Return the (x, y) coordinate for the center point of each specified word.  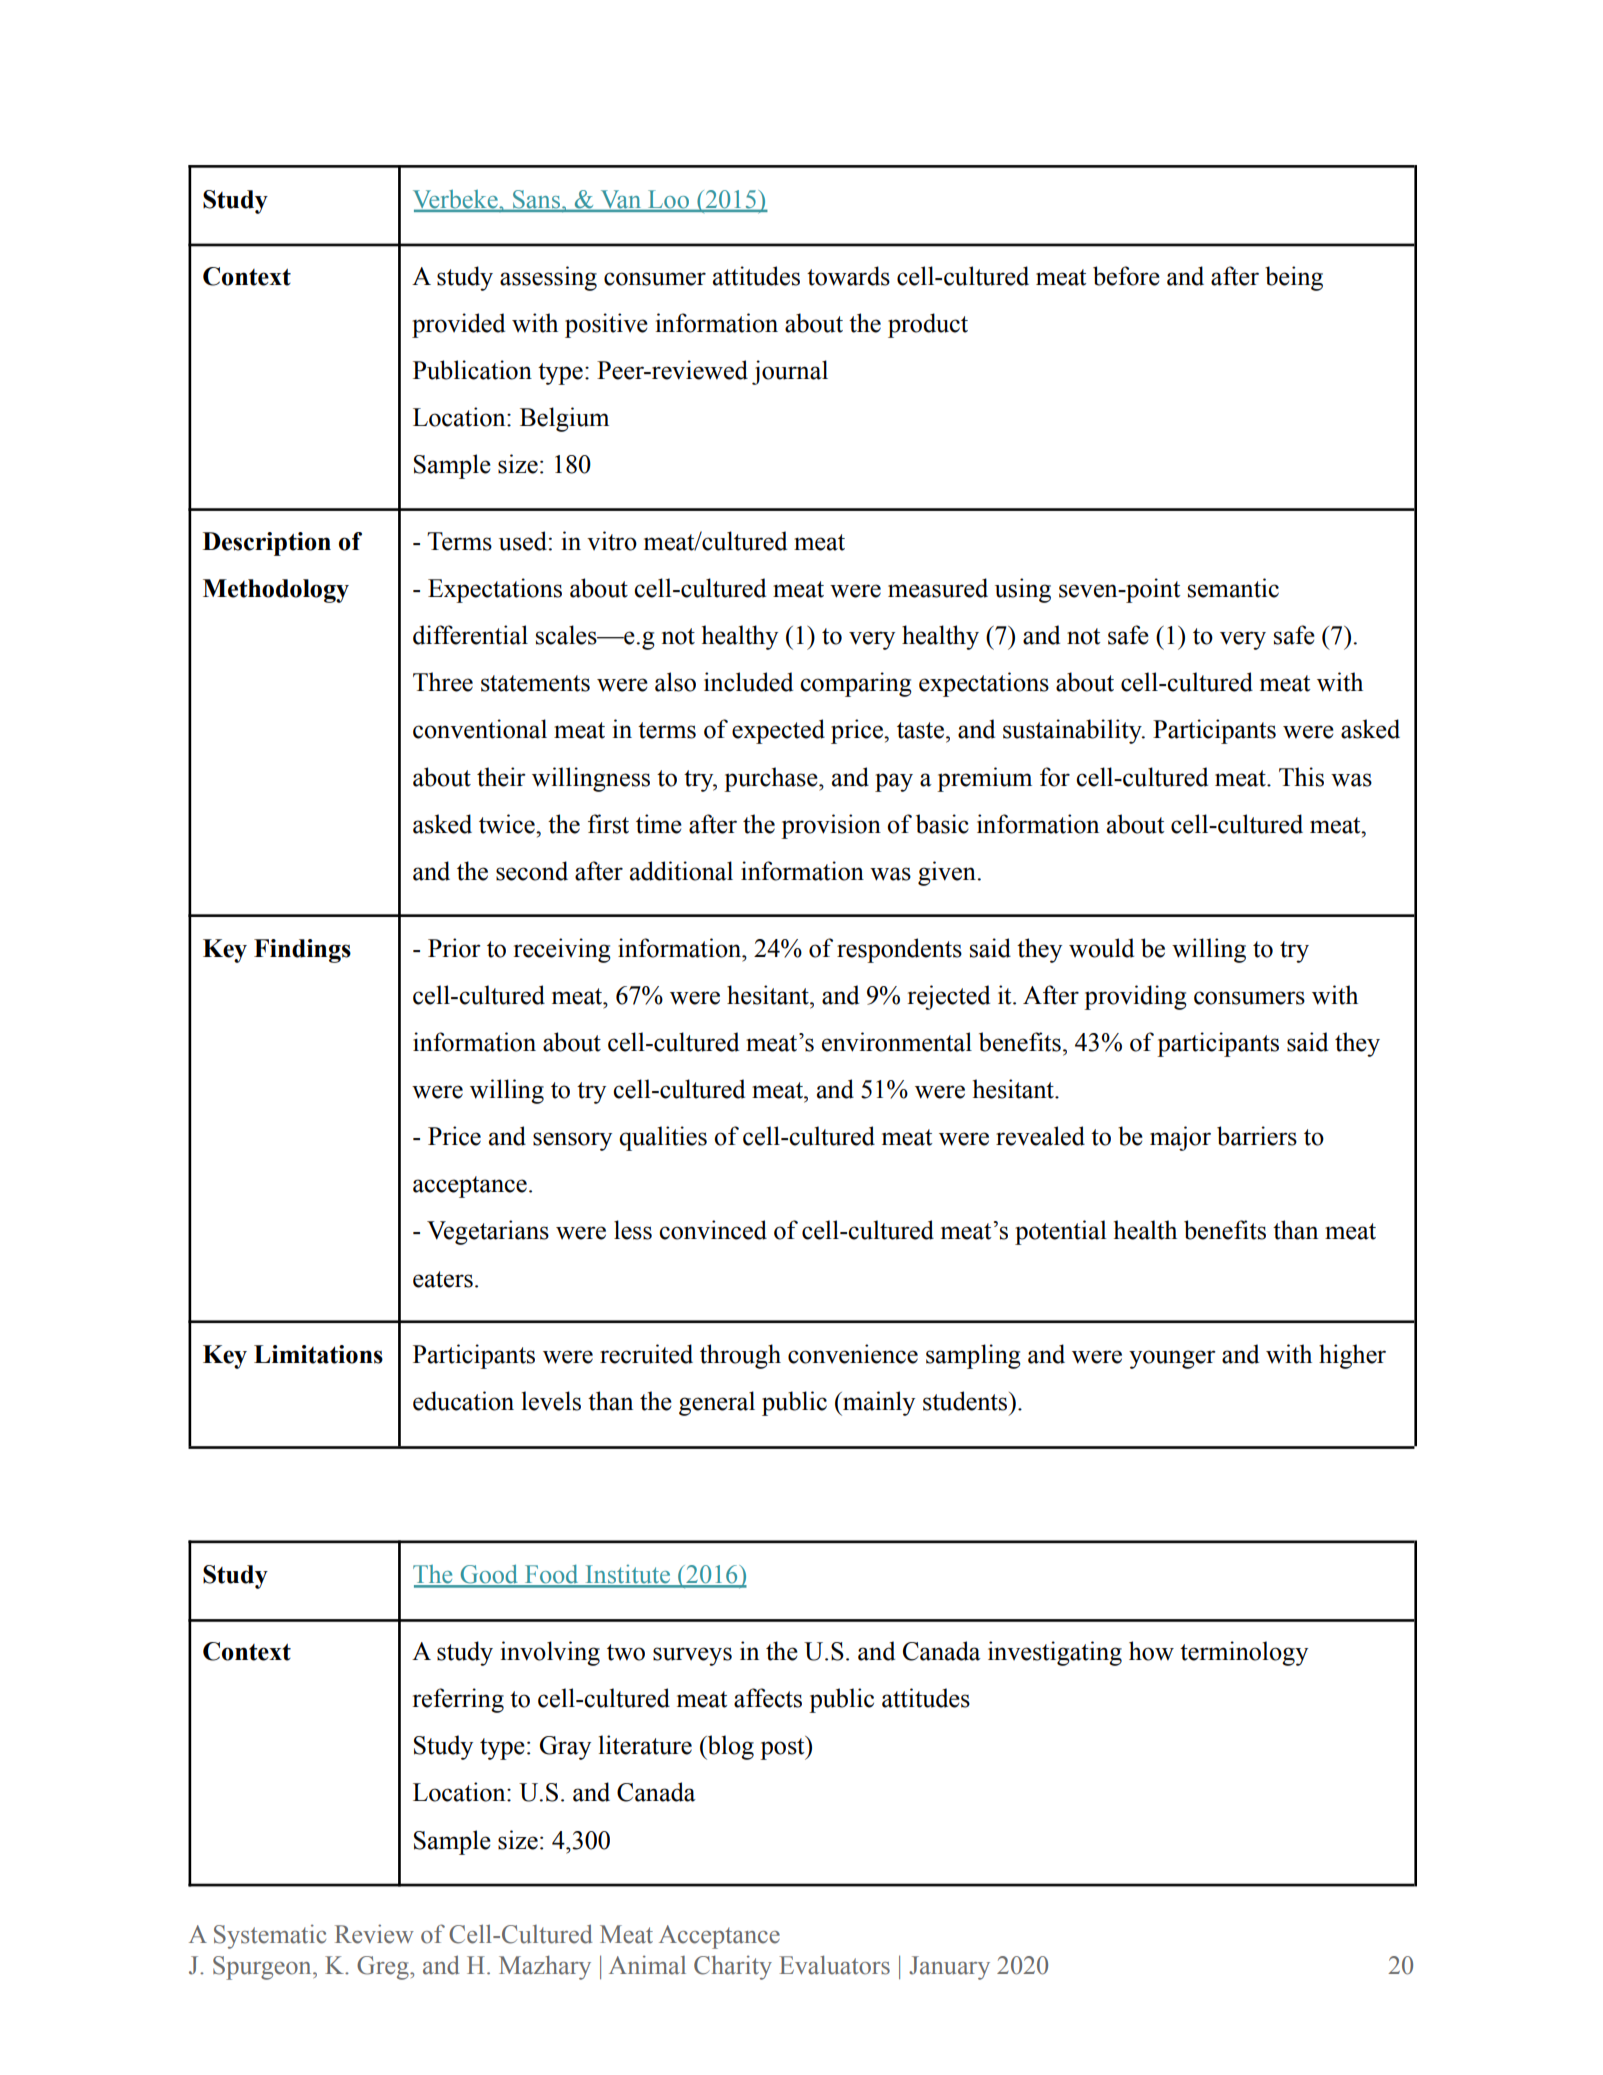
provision (831, 826)
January (949, 1968)
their (501, 777)
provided (458, 325)
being (1294, 278)
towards (848, 276)
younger (1172, 1359)
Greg (384, 1968)
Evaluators (834, 1965)
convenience (853, 1354)
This (1301, 777)
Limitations (318, 1354)
